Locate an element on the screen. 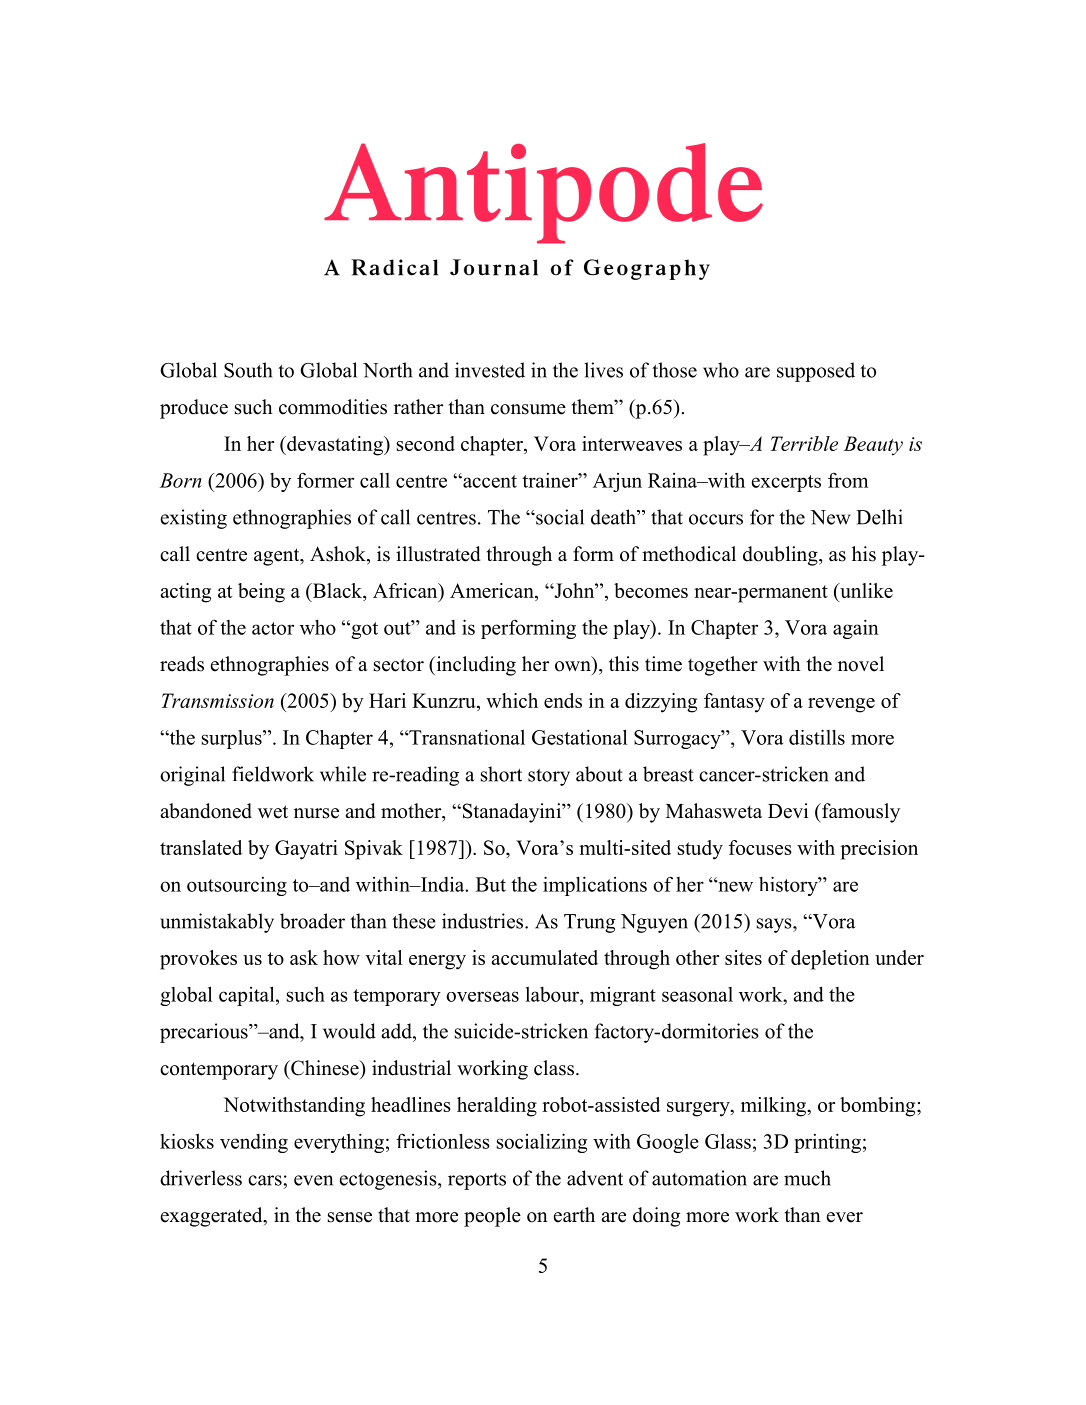 This screenshot has width=1086, height=1405. cars is located at coordinates (266, 1180).
